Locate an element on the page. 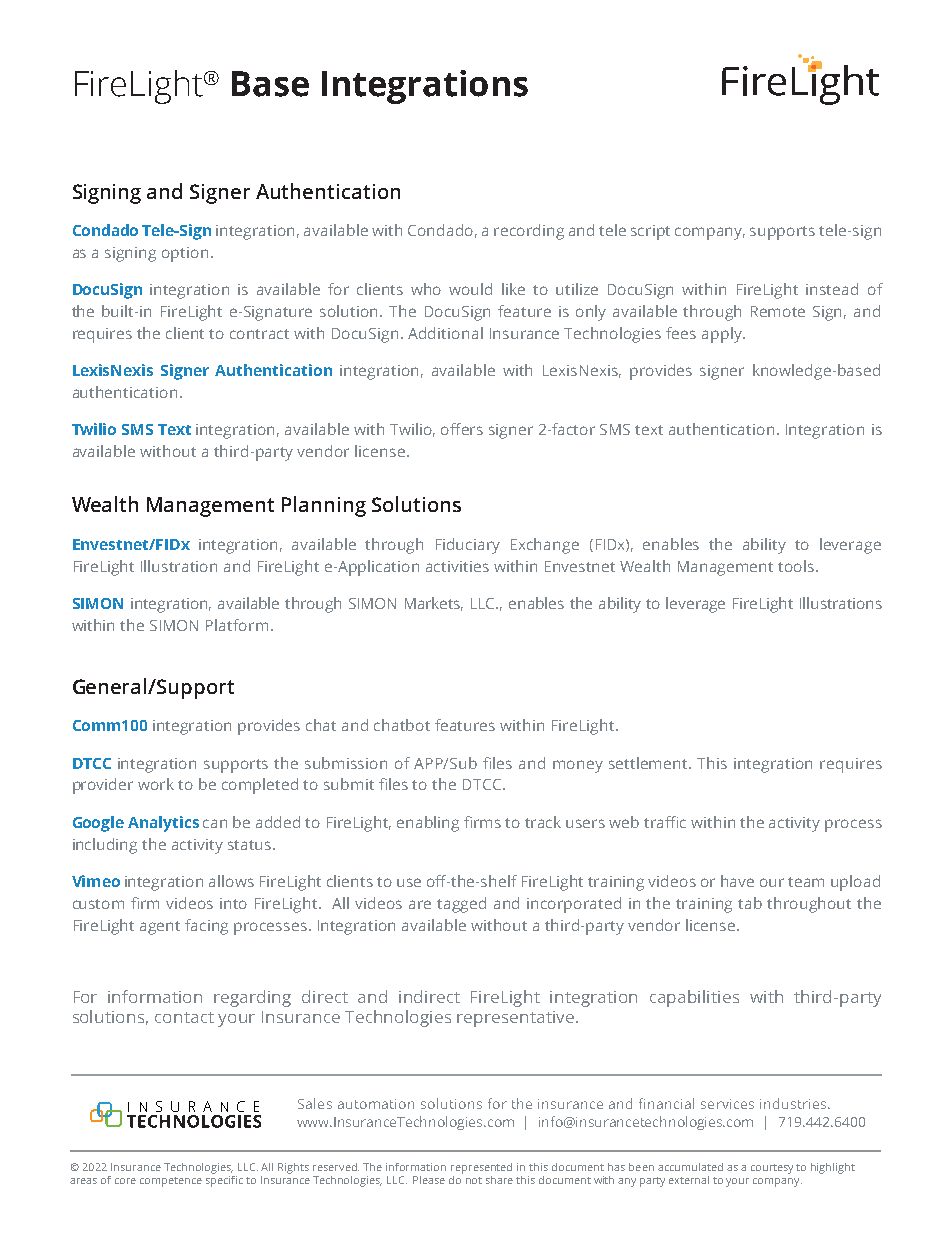 This document has width=952, height=1233. instead is located at coordinates (832, 289).
